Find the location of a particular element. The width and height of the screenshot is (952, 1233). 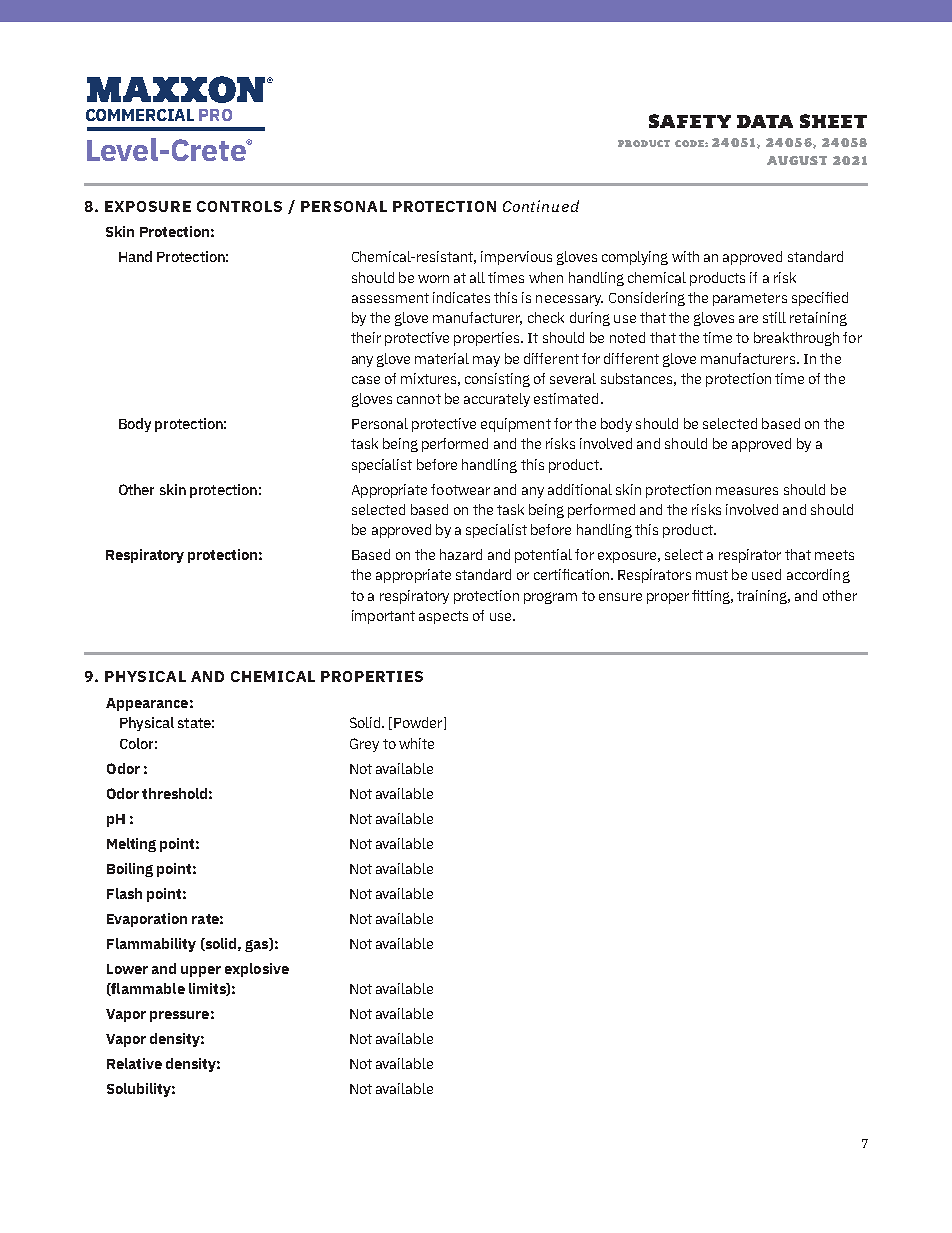

important is located at coordinates (383, 617).
